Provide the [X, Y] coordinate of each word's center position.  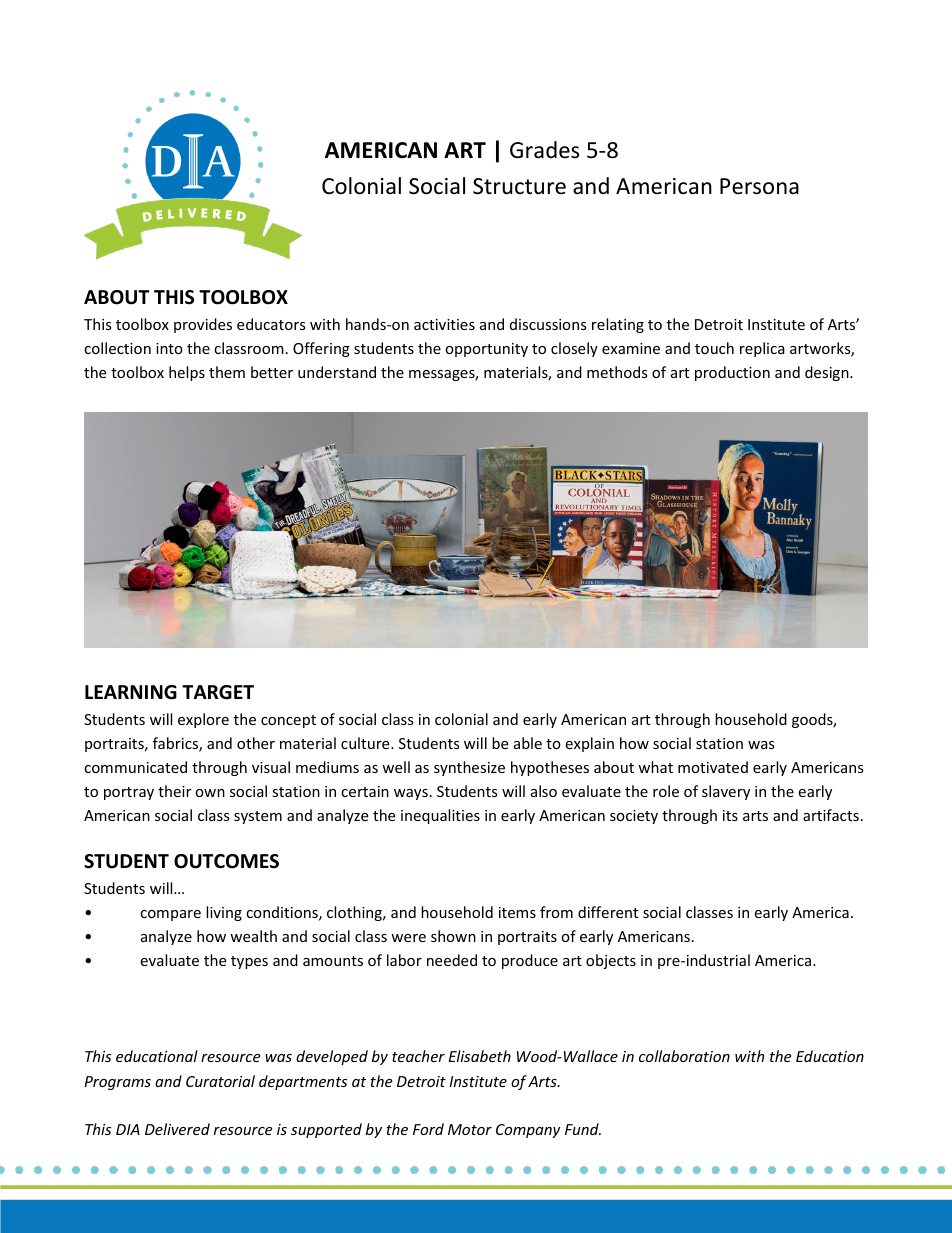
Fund [583, 1129]
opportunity [486, 350]
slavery [726, 792]
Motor [470, 1129]
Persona [759, 186]
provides [203, 325]
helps [187, 373]
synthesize [469, 768]
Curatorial [220, 1081]
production [732, 373]
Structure [519, 186]
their [174, 791]
